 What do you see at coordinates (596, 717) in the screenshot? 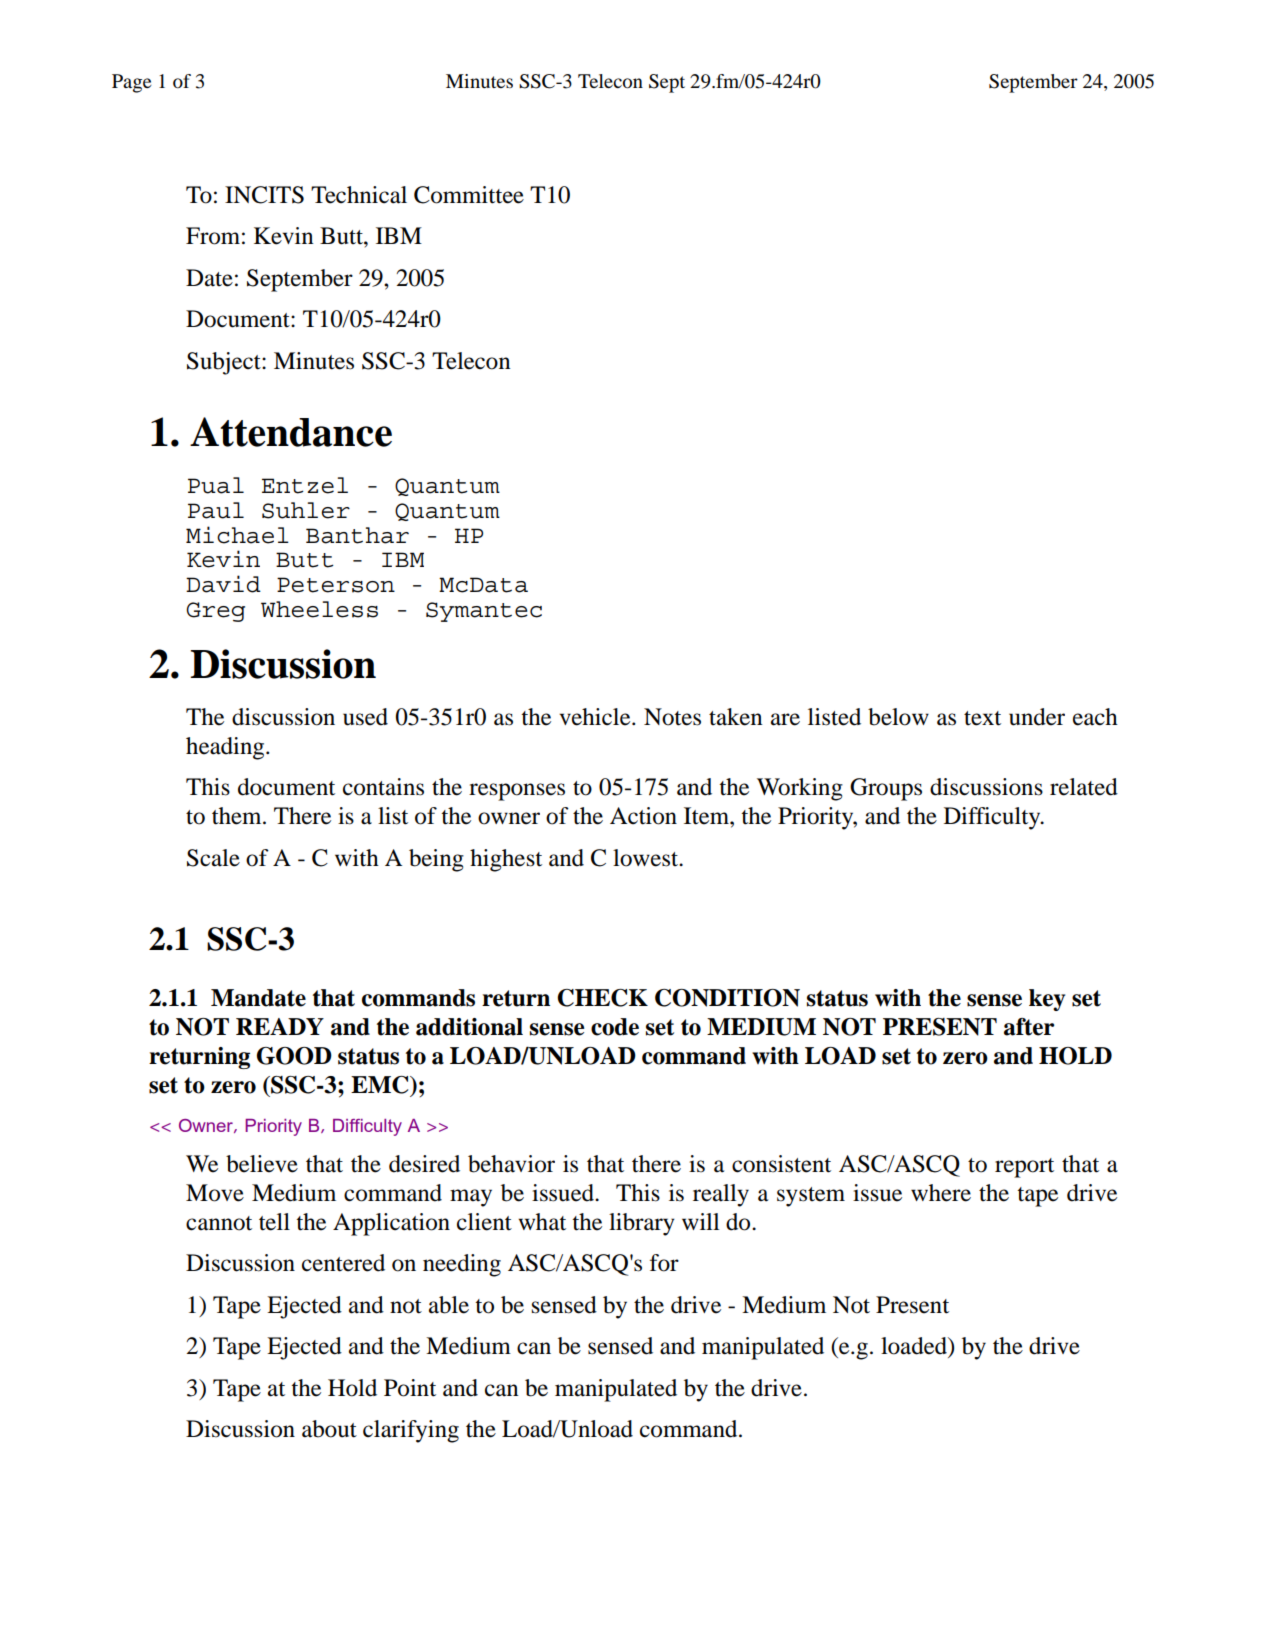
I see `vehicle` at bounding box center [596, 717].
